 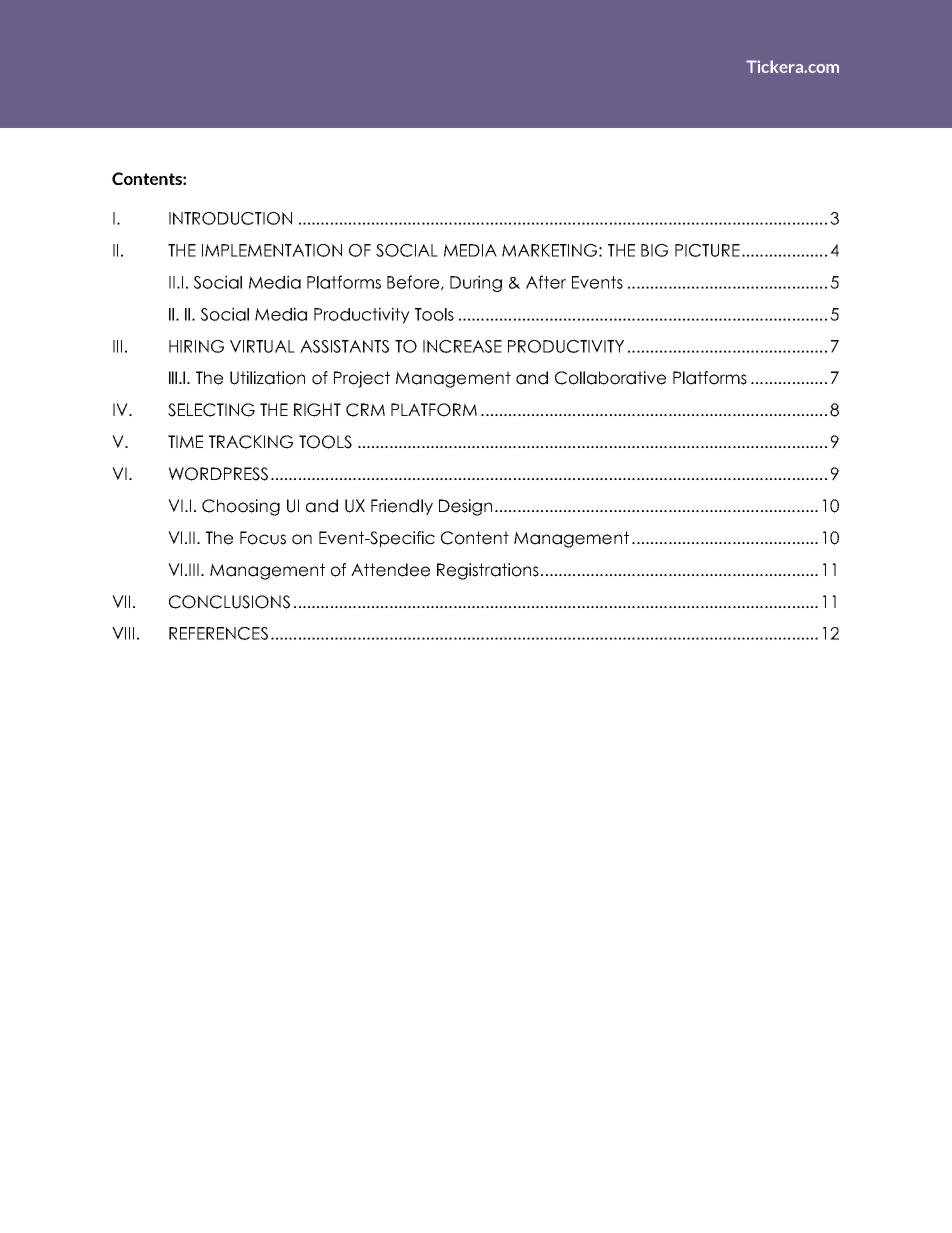 What do you see at coordinates (241, 507) in the screenshot?
I see `Choosing` at bounding box center [241, 507].
